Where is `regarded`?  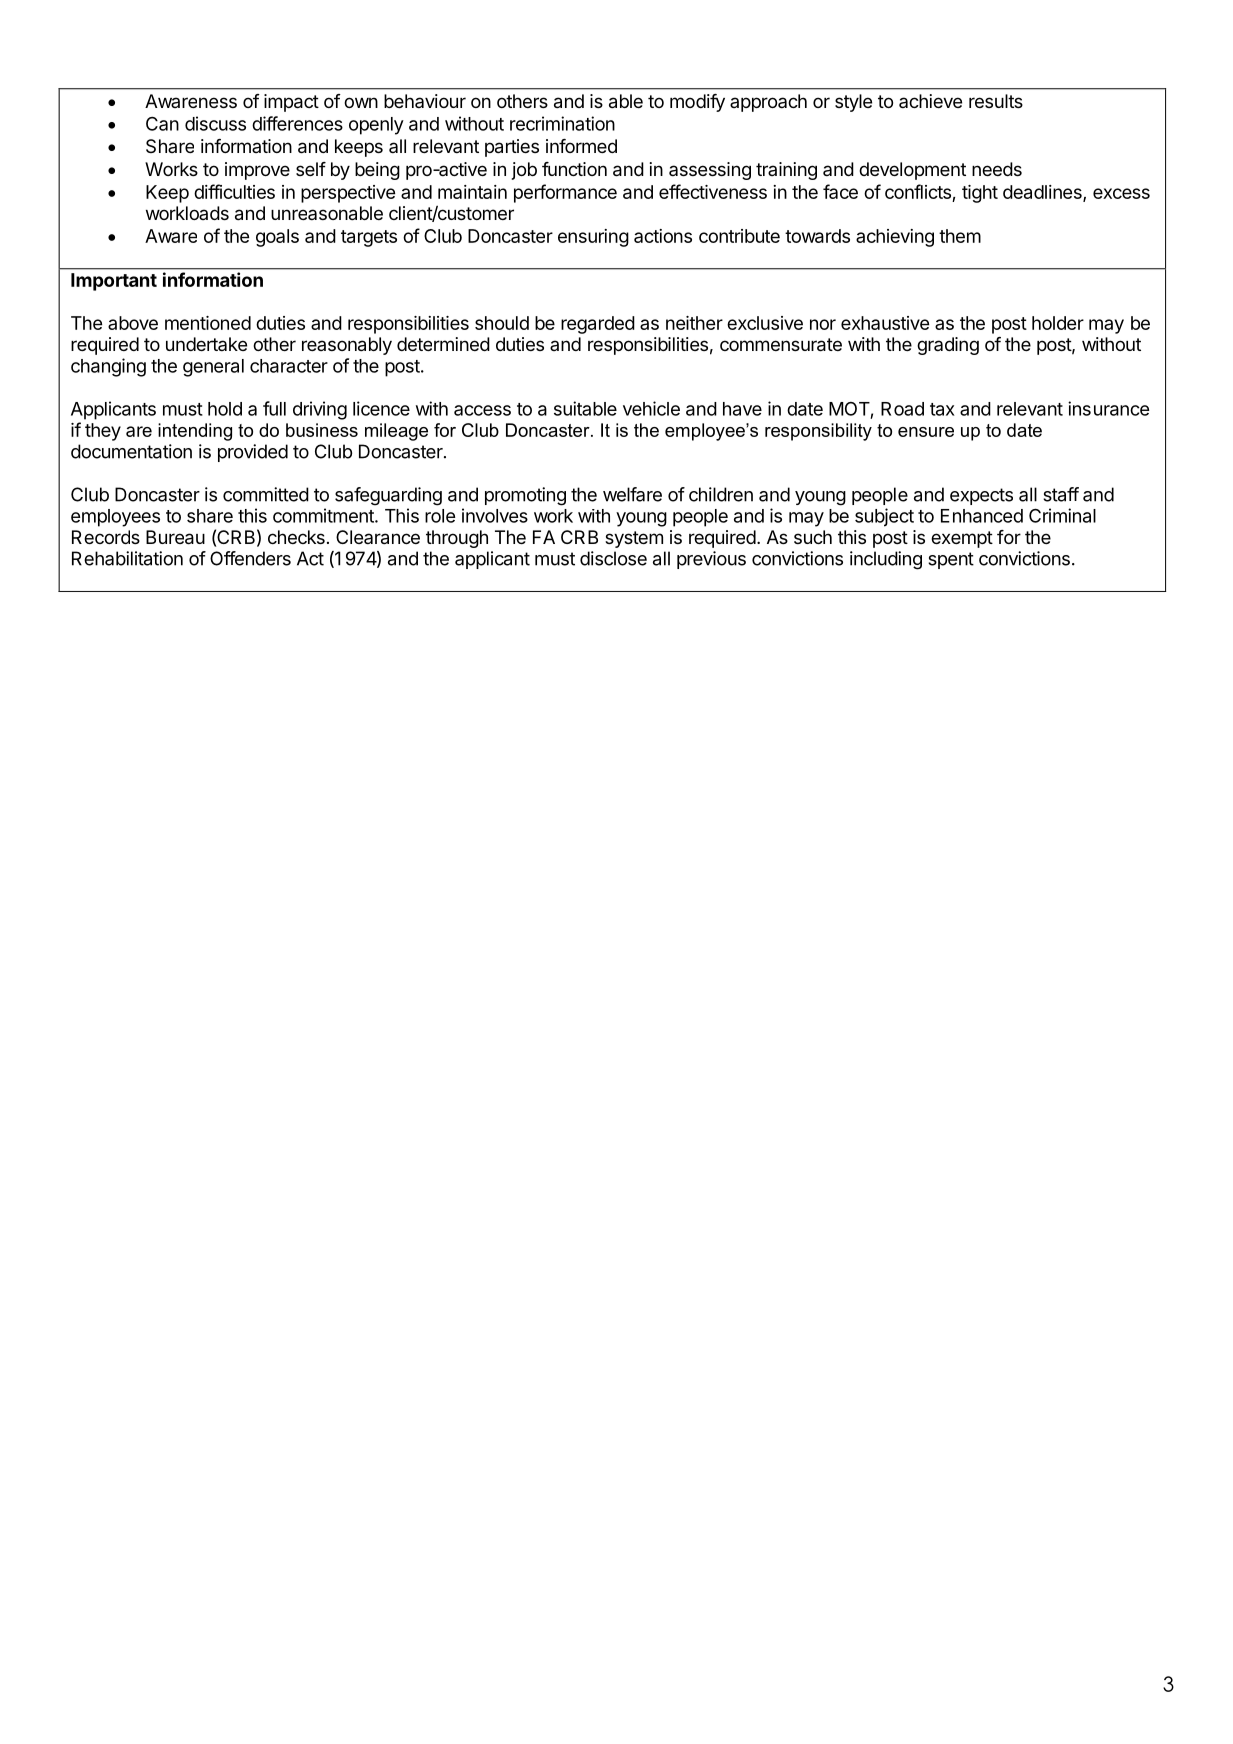
regarded is located at coordinates (598, 325).
